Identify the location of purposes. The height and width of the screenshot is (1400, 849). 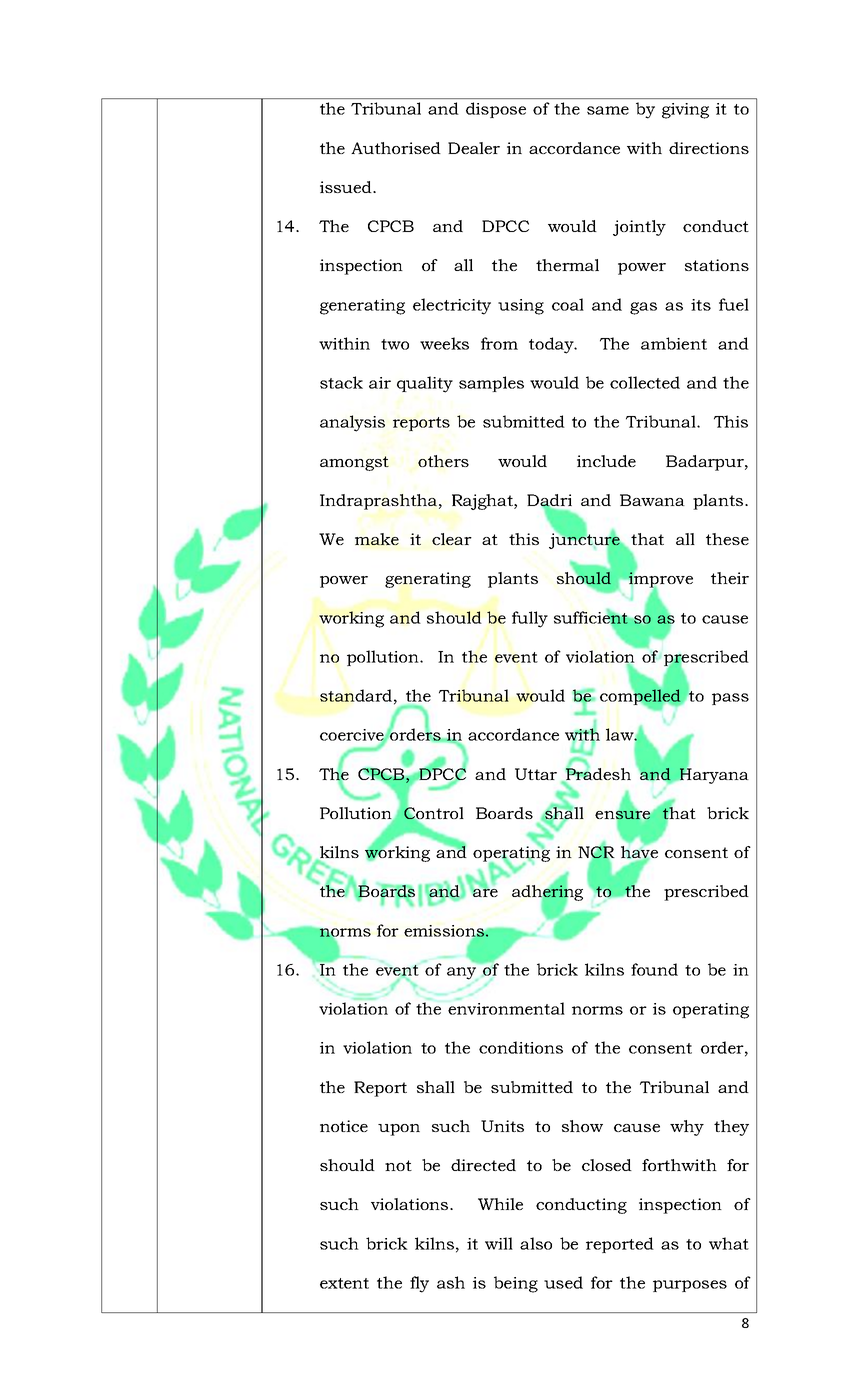
(690, 1286).
